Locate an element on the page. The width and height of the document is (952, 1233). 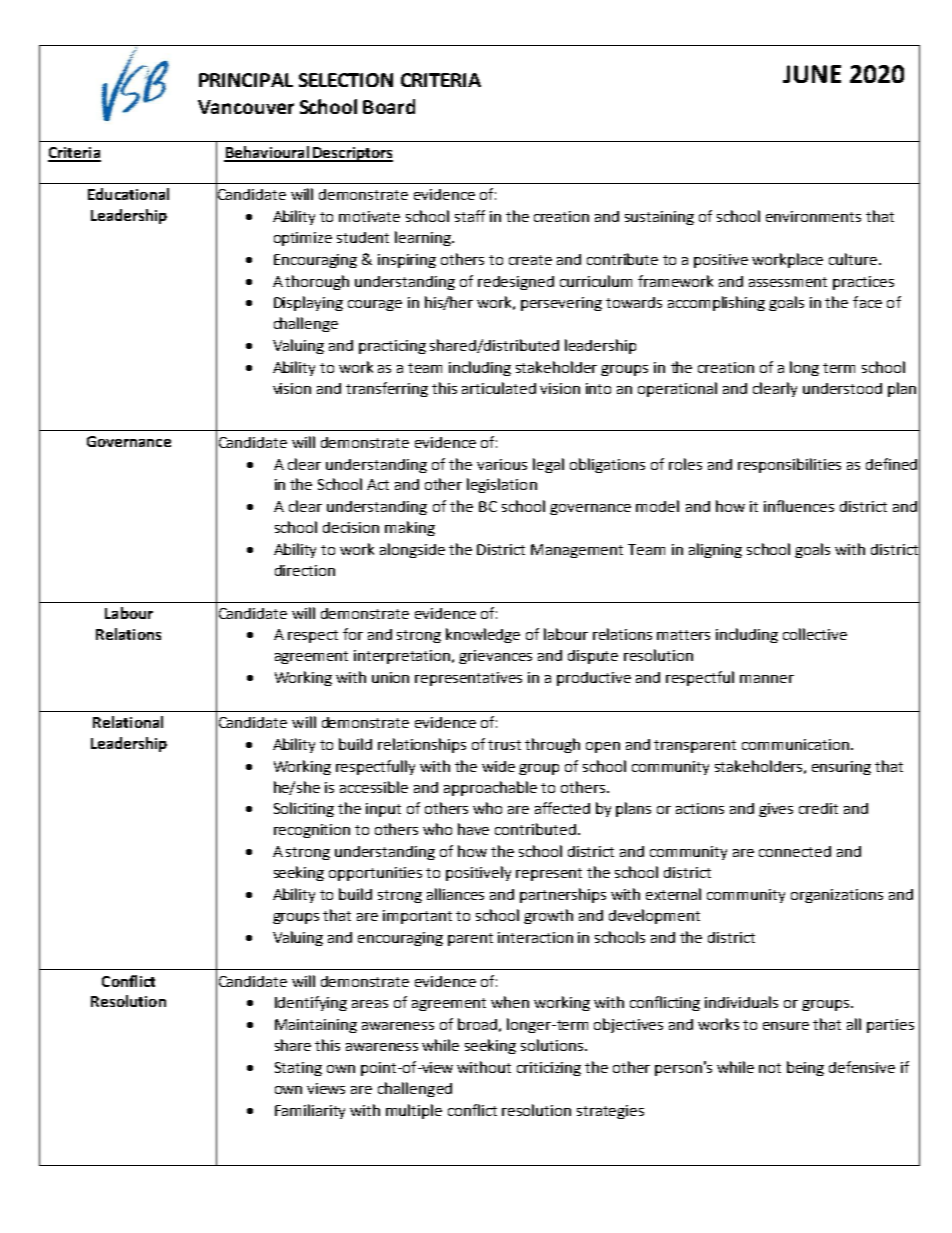
collective is located at coordinates (815, 634).
